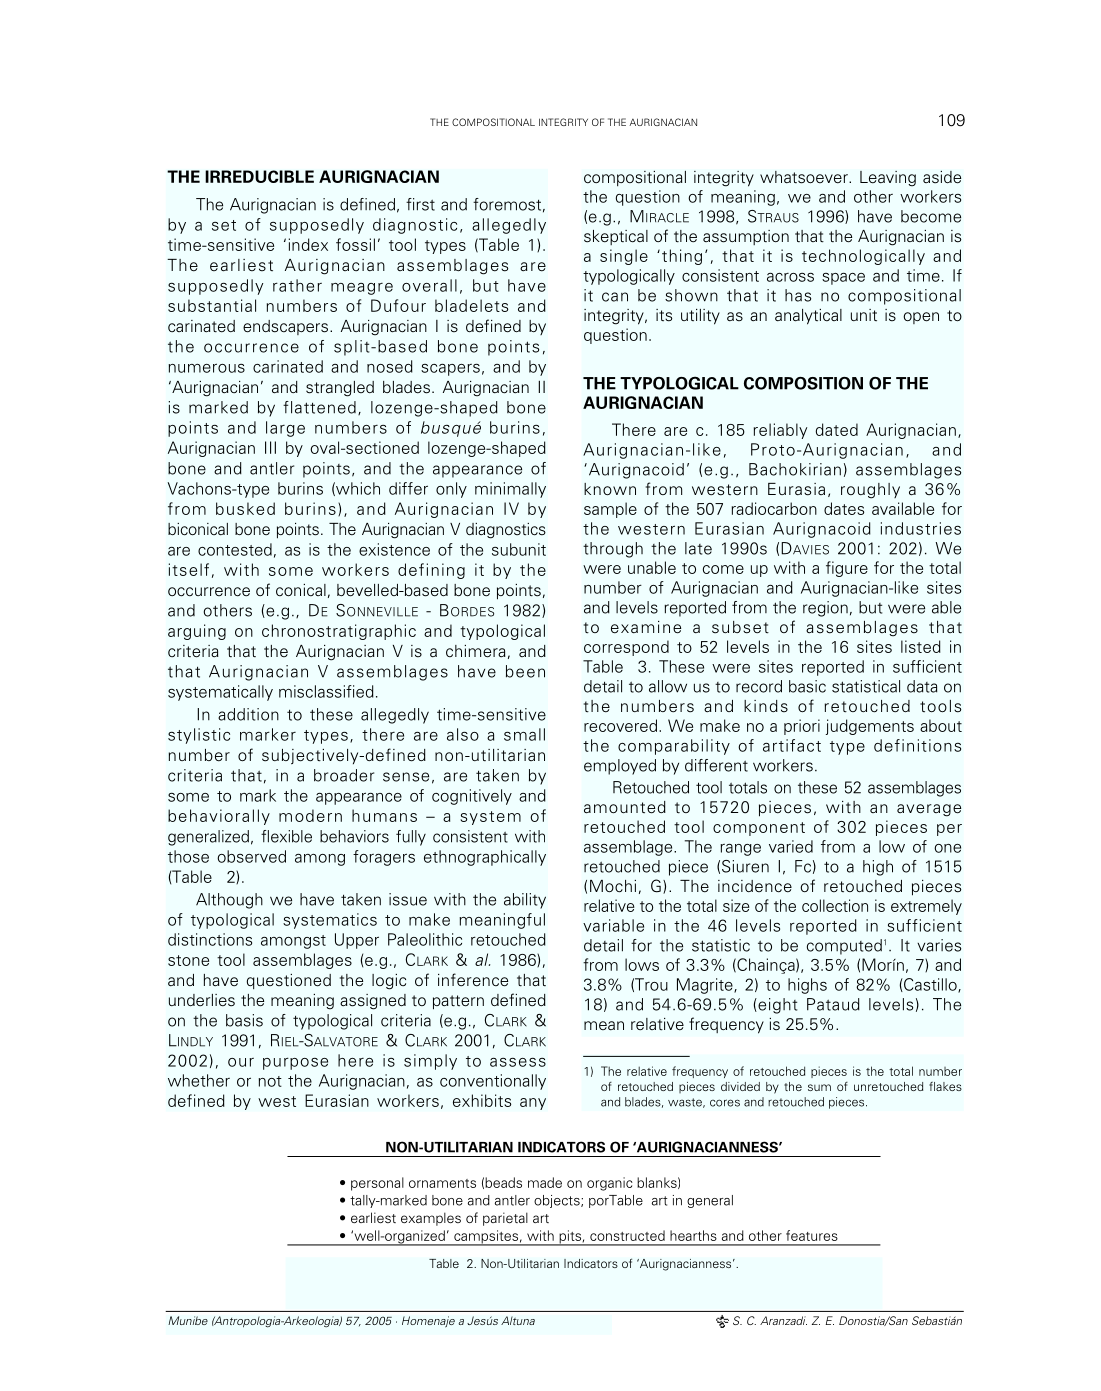  I want to click on addition, so click(248, 714).
